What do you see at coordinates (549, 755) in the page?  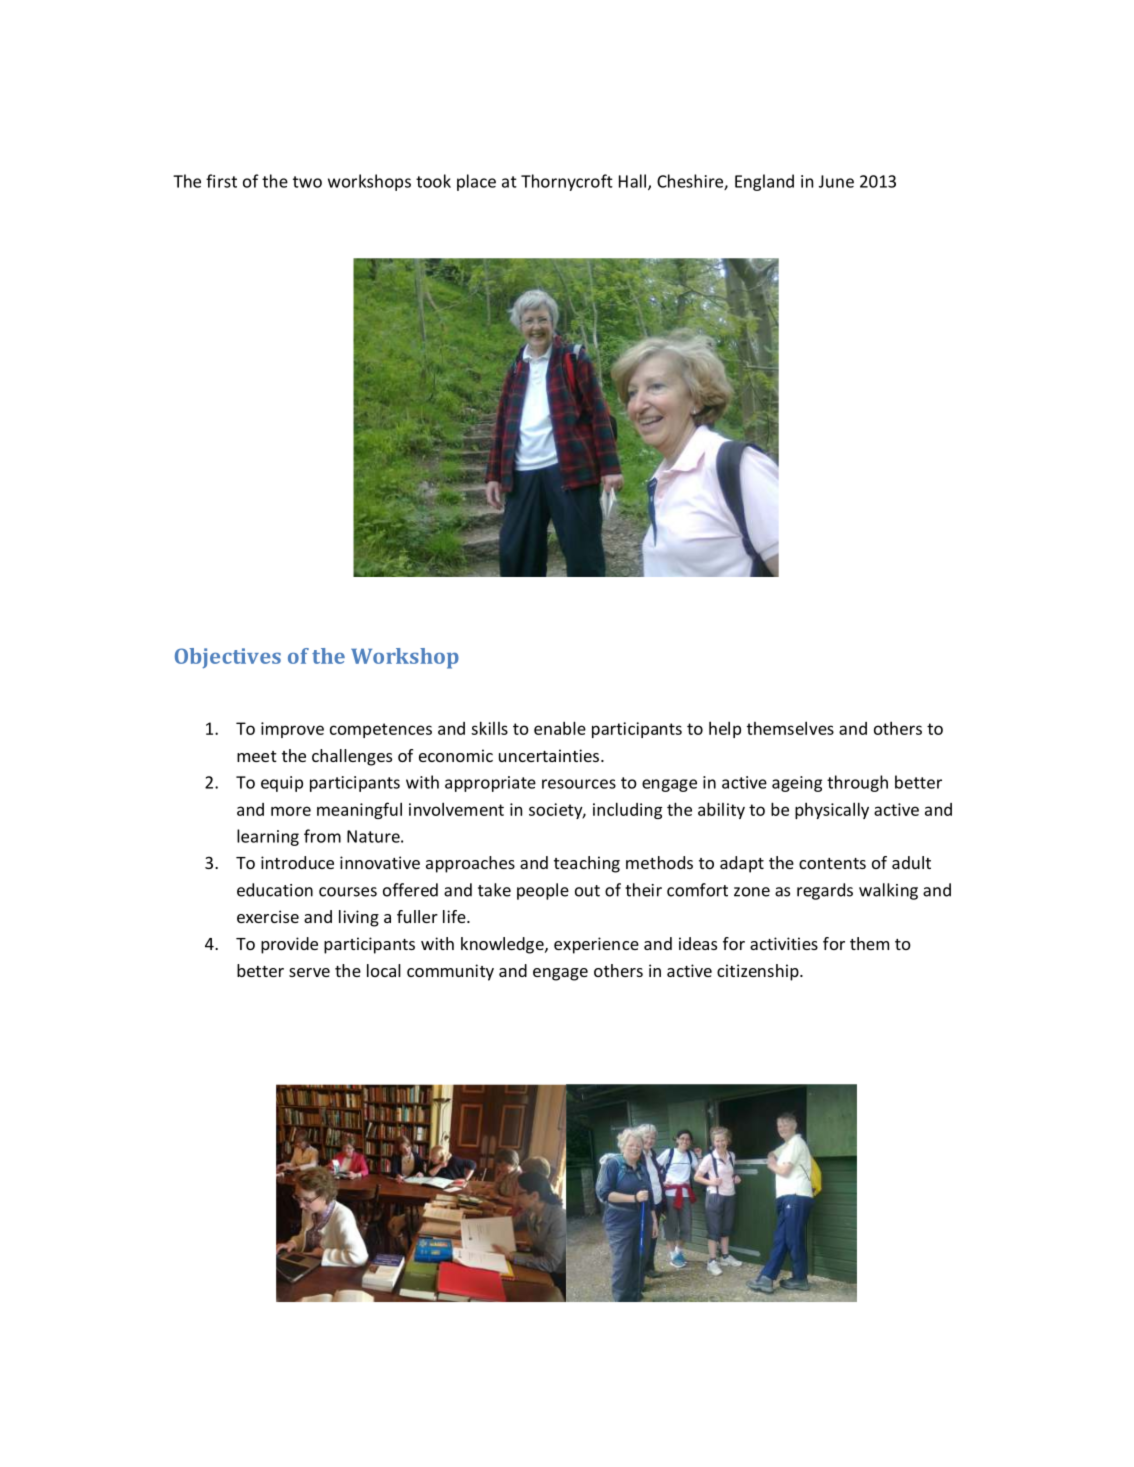 I see `uncertainties` at bounding box center [549, 755].
